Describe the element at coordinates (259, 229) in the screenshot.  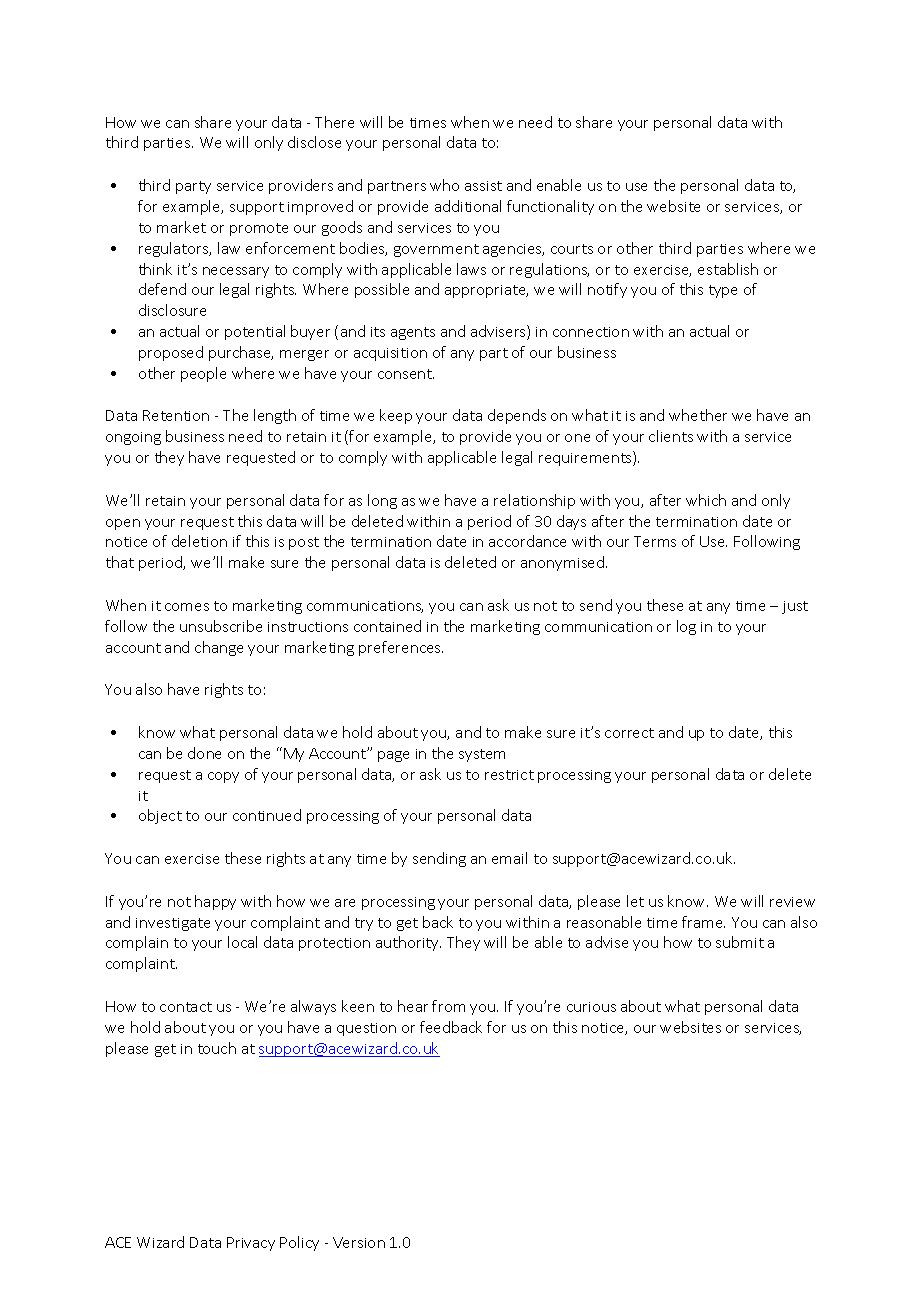
I see `promote` at that location.
